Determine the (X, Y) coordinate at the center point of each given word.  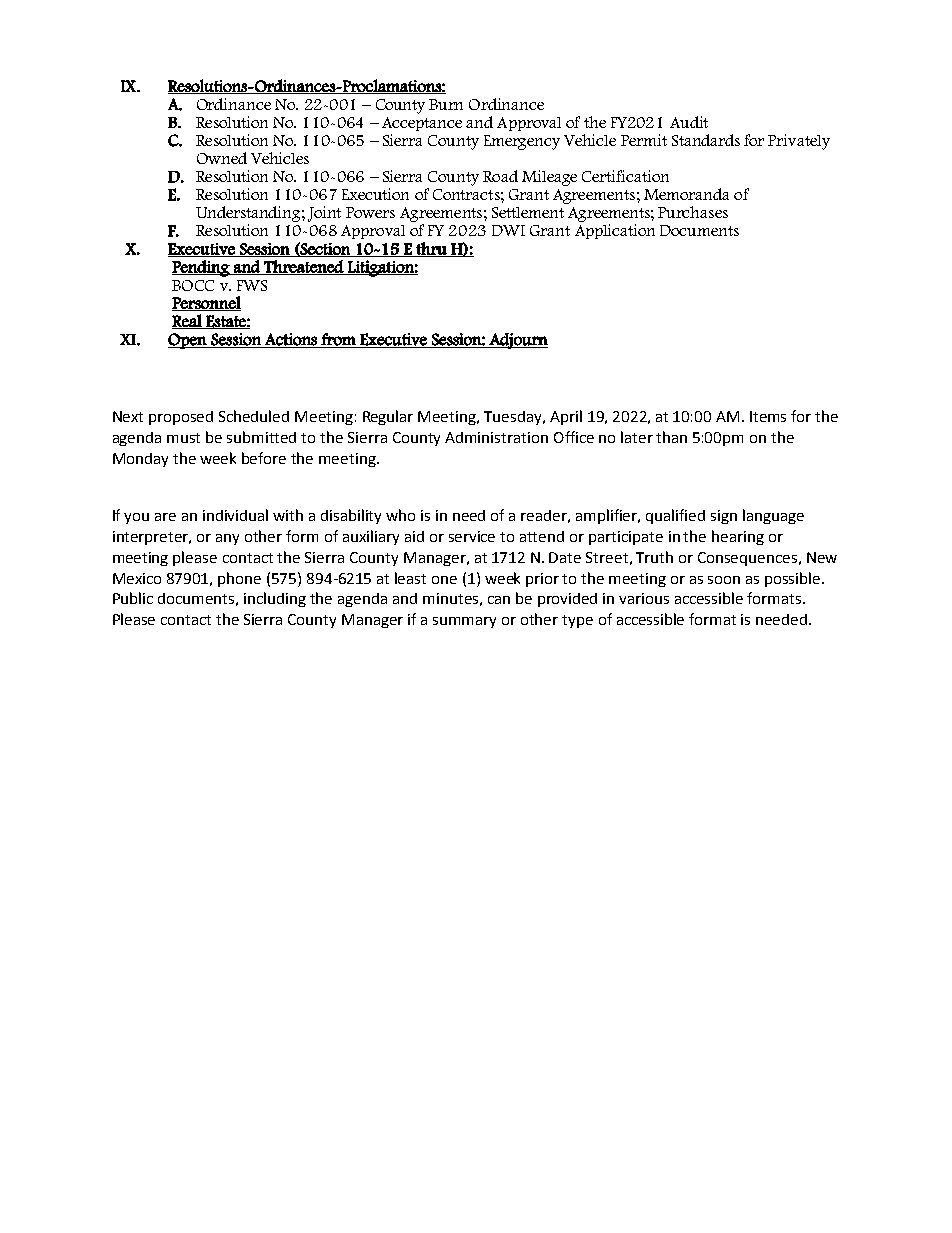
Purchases (693, 212)
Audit (689, 122)
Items (768, 416)
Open (188, 341)
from (338, 340)
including (275, 599)
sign (724, 517)
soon (724, 580)
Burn (446, 104)
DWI (508, 230)
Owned (222, 158)
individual (235, 515)
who (400, 515)
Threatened (304, 267)
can (499, 600)
